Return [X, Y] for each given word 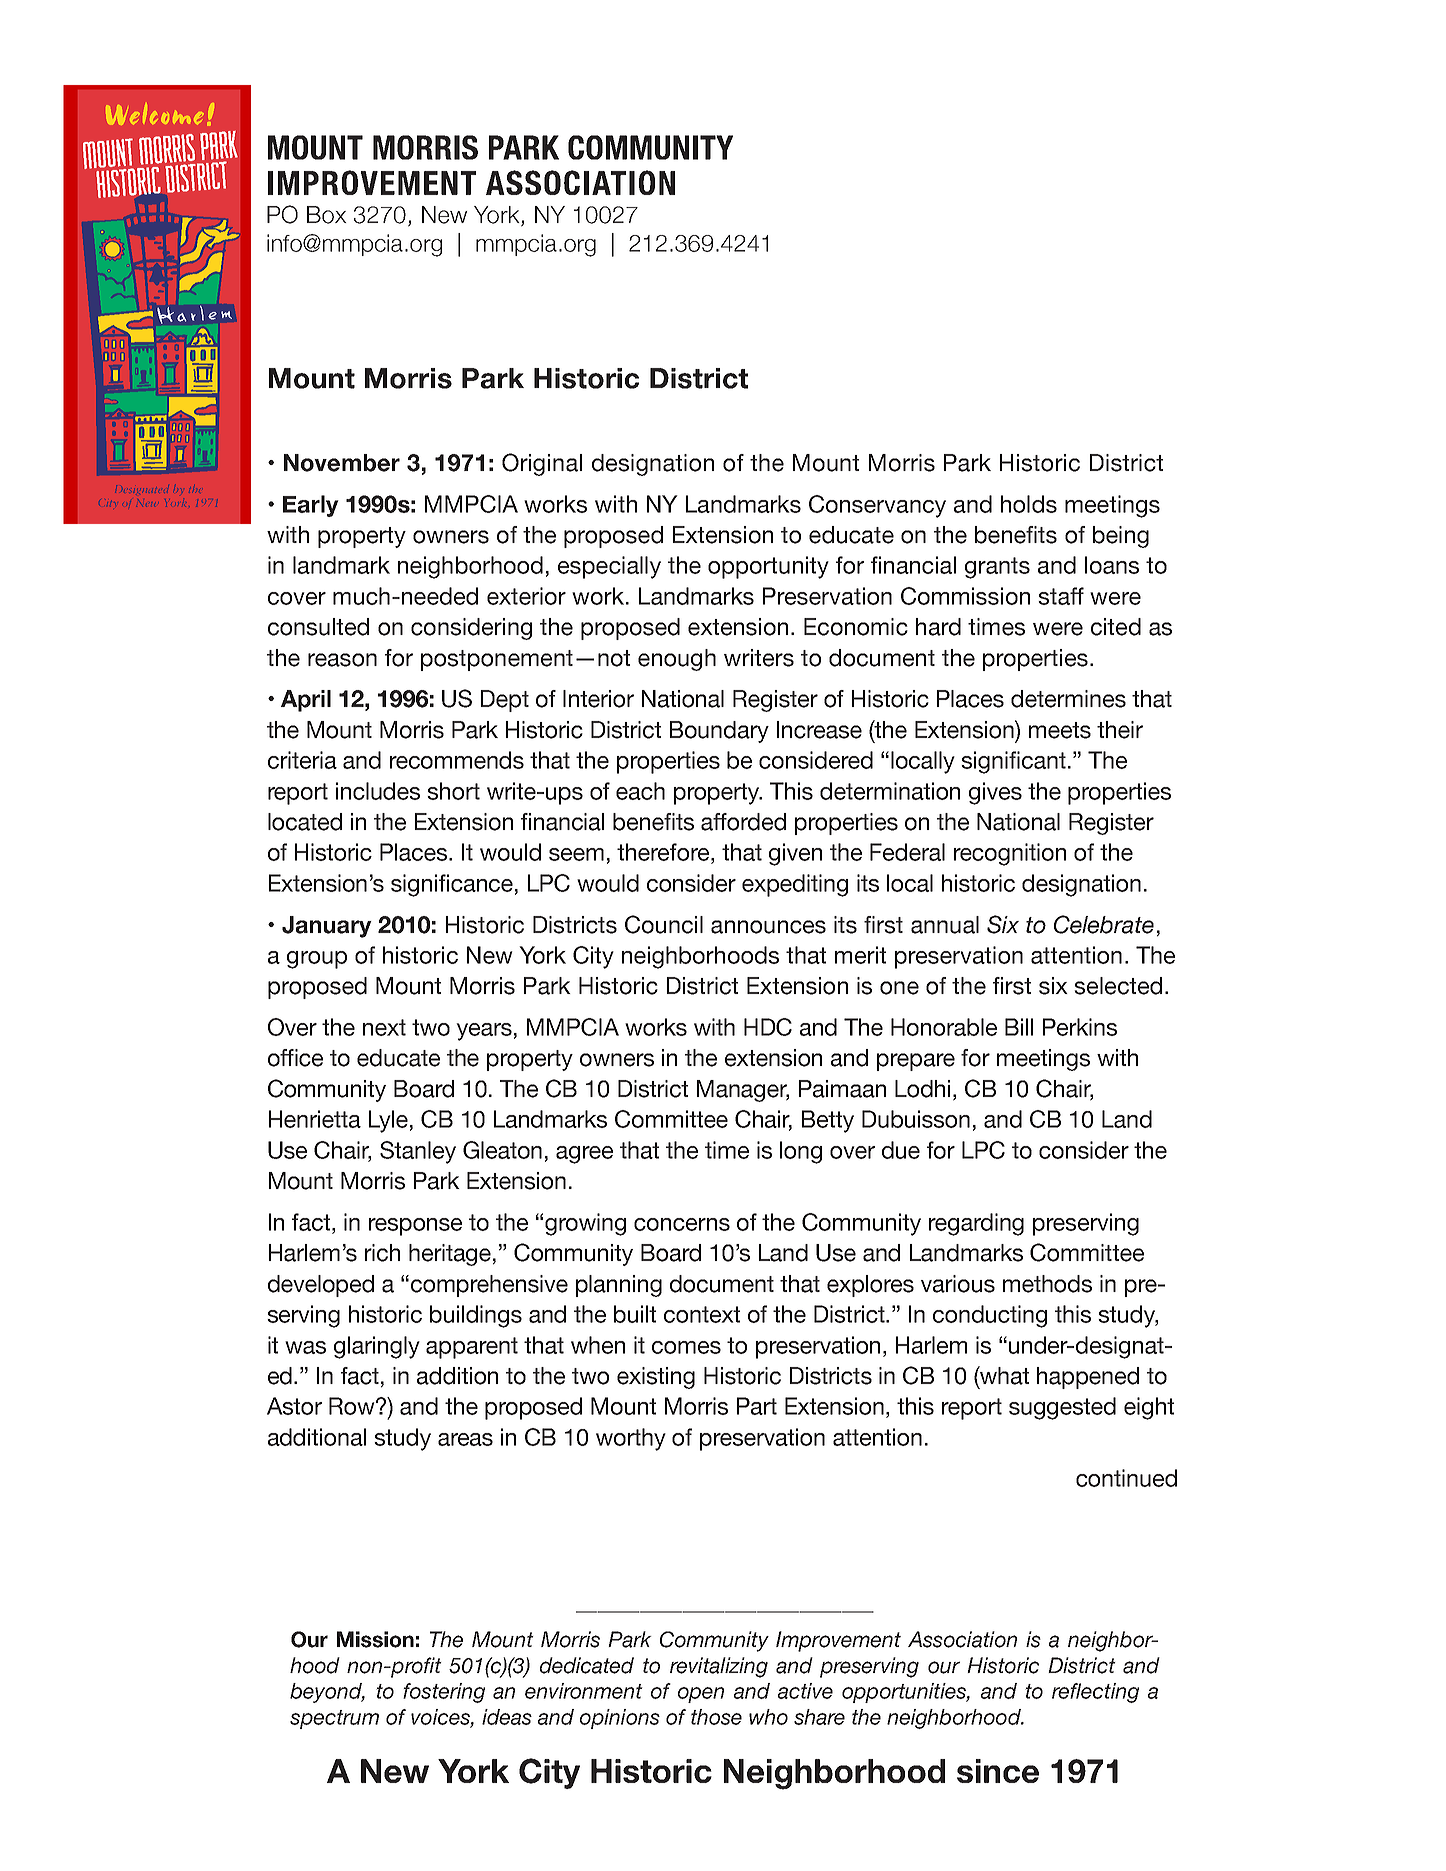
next [384, 1027]
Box [327, 215]
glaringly [377, 1347]
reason [342, 660]
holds [1029, 504]
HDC [768, 1027]
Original [542, 464]
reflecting [1095, 1693]
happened [1088, 1378]
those [716, 1717]
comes [686, 1347]
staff [1061, 596]
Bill [1019, 1027]
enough [677, 660]
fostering [444, 1693]
